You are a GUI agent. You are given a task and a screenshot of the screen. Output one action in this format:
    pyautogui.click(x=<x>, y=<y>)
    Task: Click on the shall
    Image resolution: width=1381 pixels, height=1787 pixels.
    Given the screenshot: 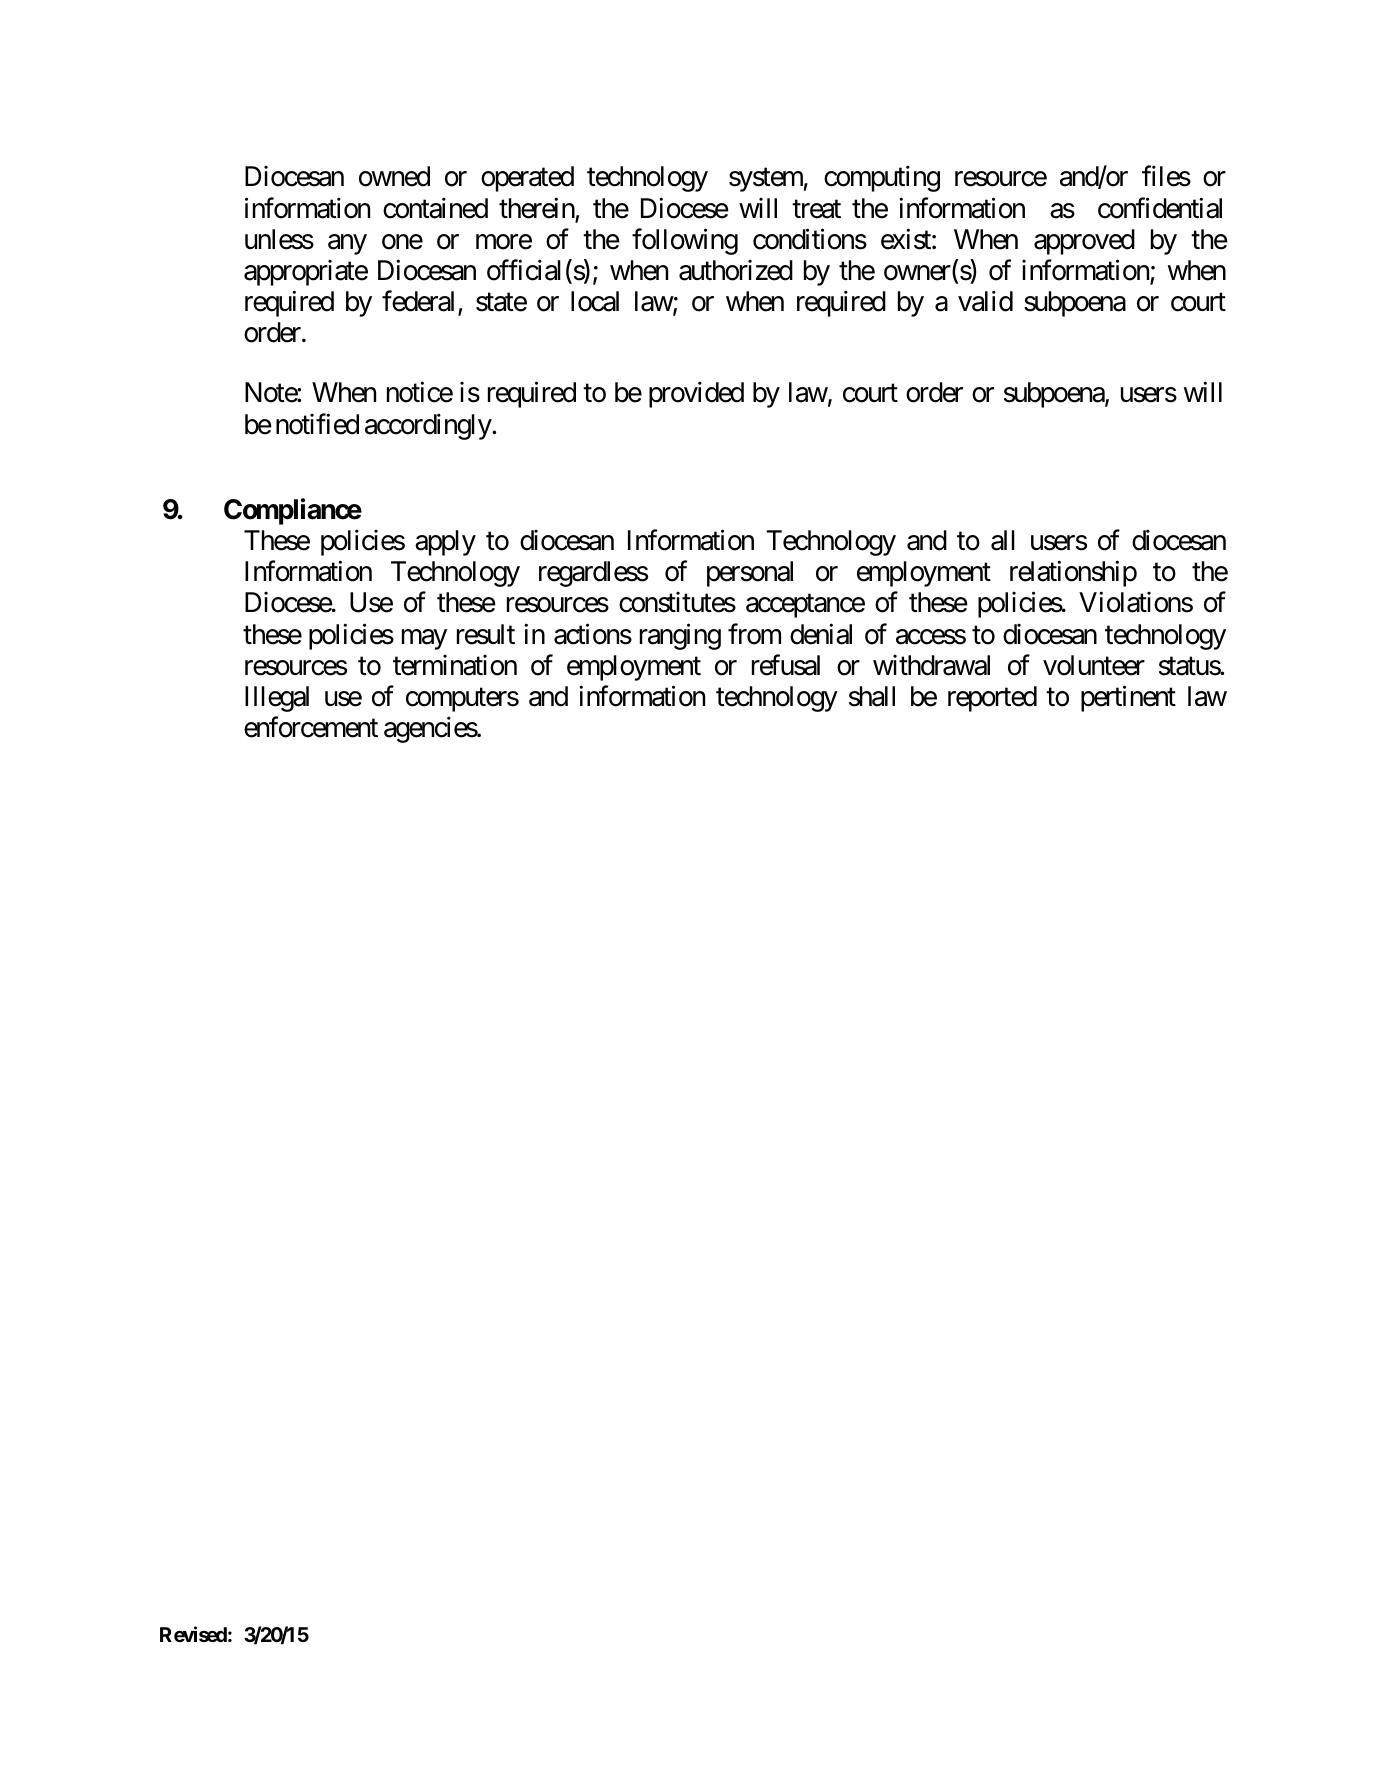 What is the action you would take?
    pyautogui.click(x=872, y=696)
